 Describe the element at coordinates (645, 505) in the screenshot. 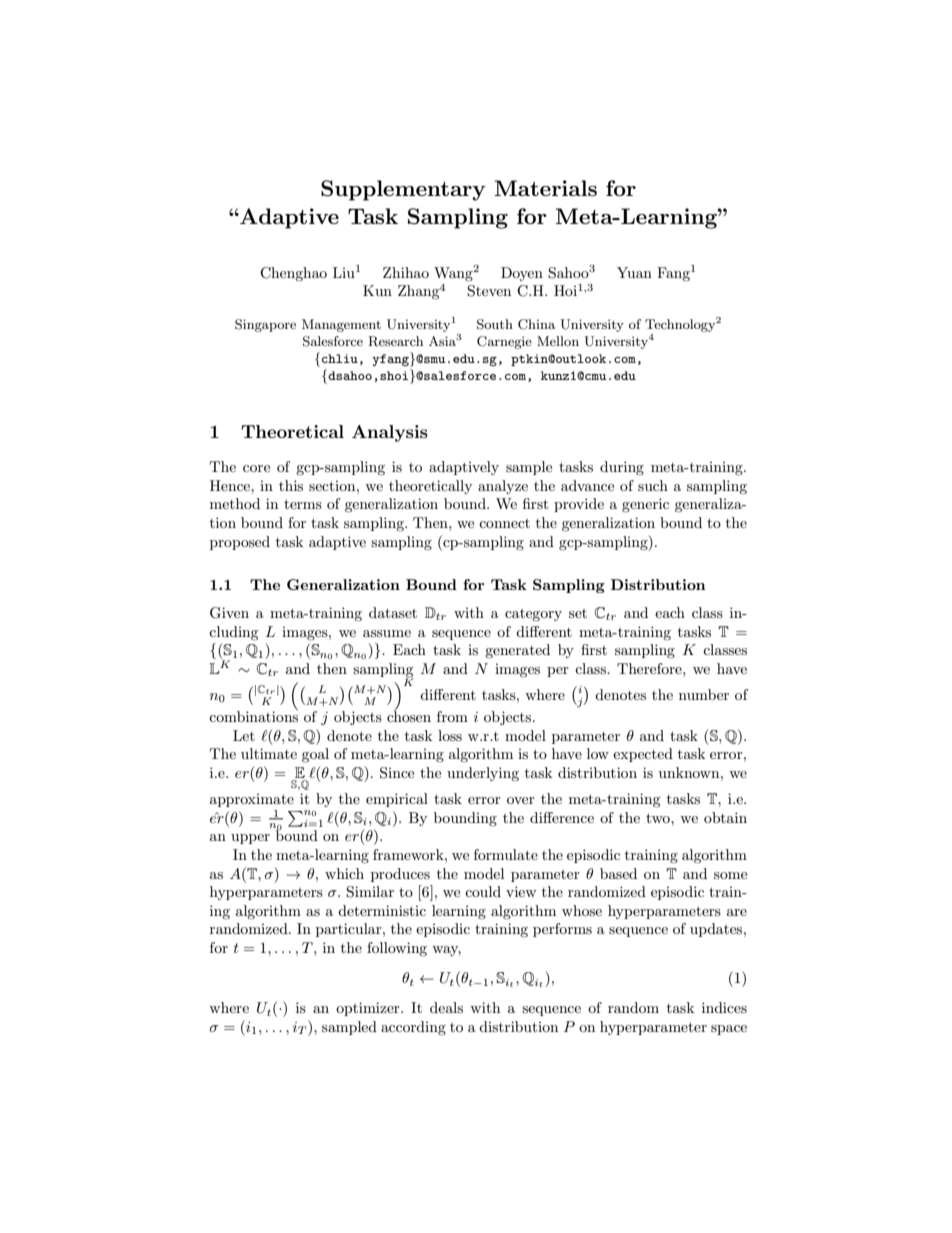

I see `generic` at that location.
